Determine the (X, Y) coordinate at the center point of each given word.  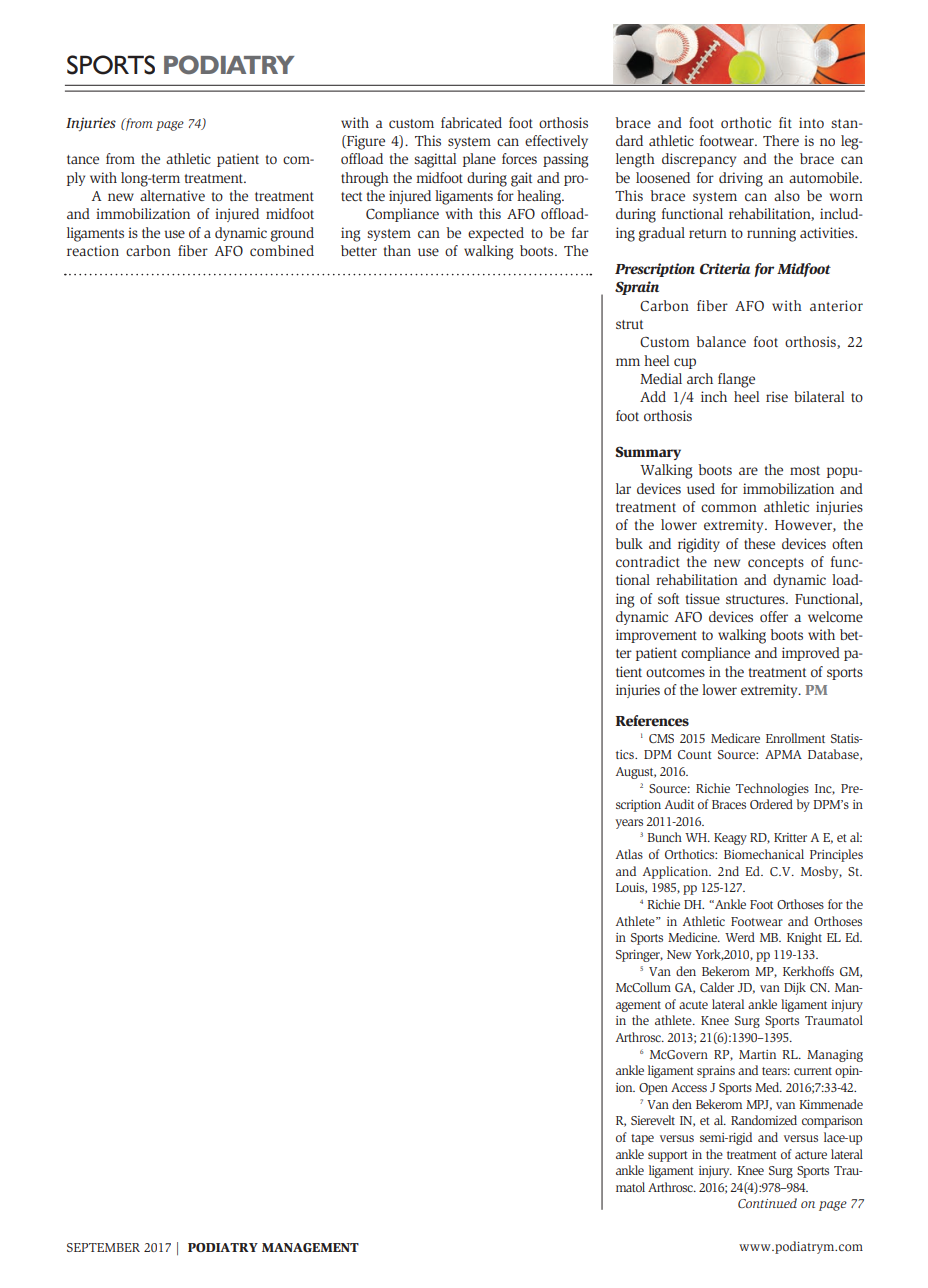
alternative (172, 195)
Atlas (629, 854)
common (729, 508)
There (781, 140)
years (629, 824)
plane (479, 160)
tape (642, 1139)
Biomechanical (764, 854)
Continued (767, 1203)
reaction (93, 250)
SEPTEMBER (103, 1247)
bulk (629, 543)
